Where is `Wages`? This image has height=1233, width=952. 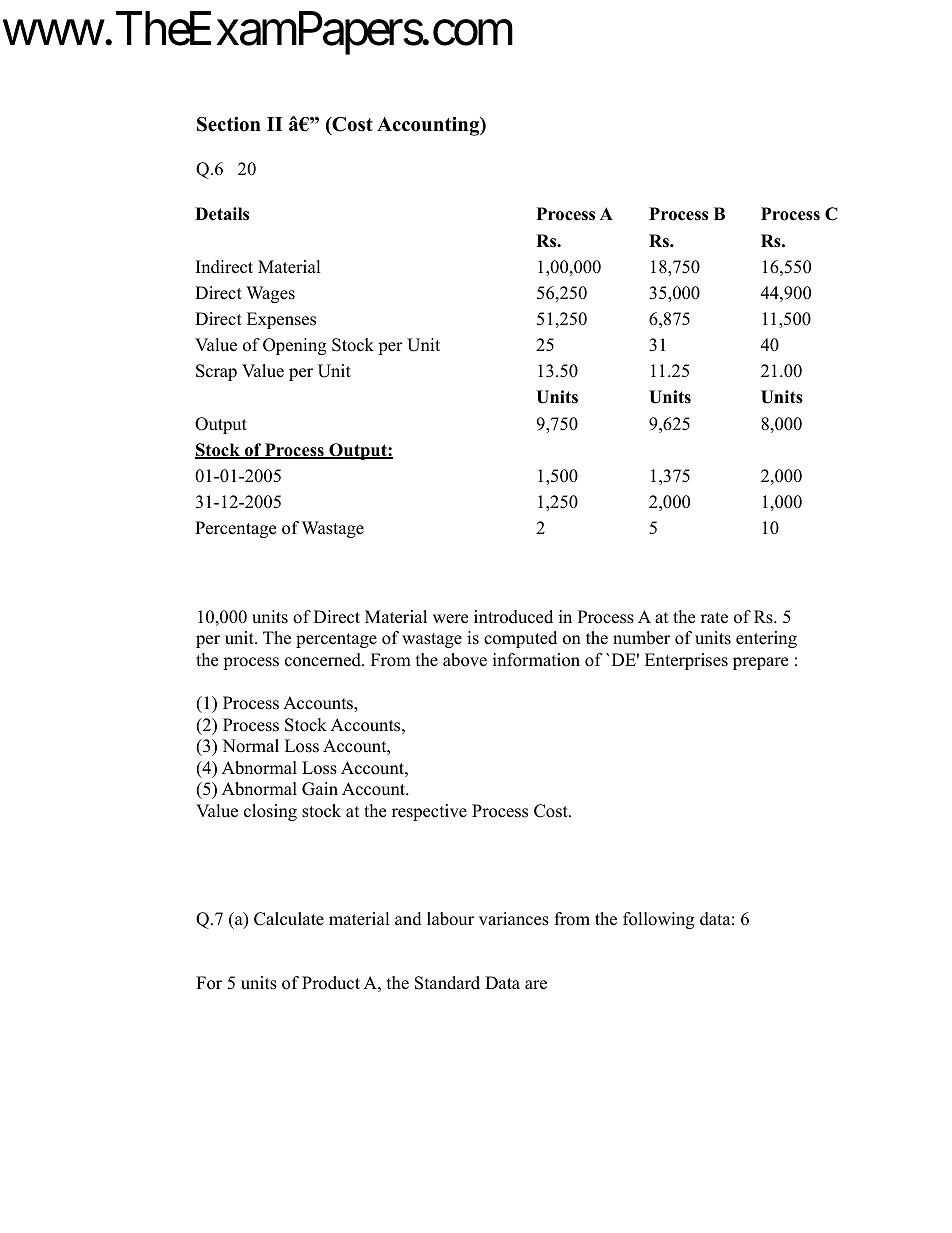 Wages is located at coordinates (270, 294).
